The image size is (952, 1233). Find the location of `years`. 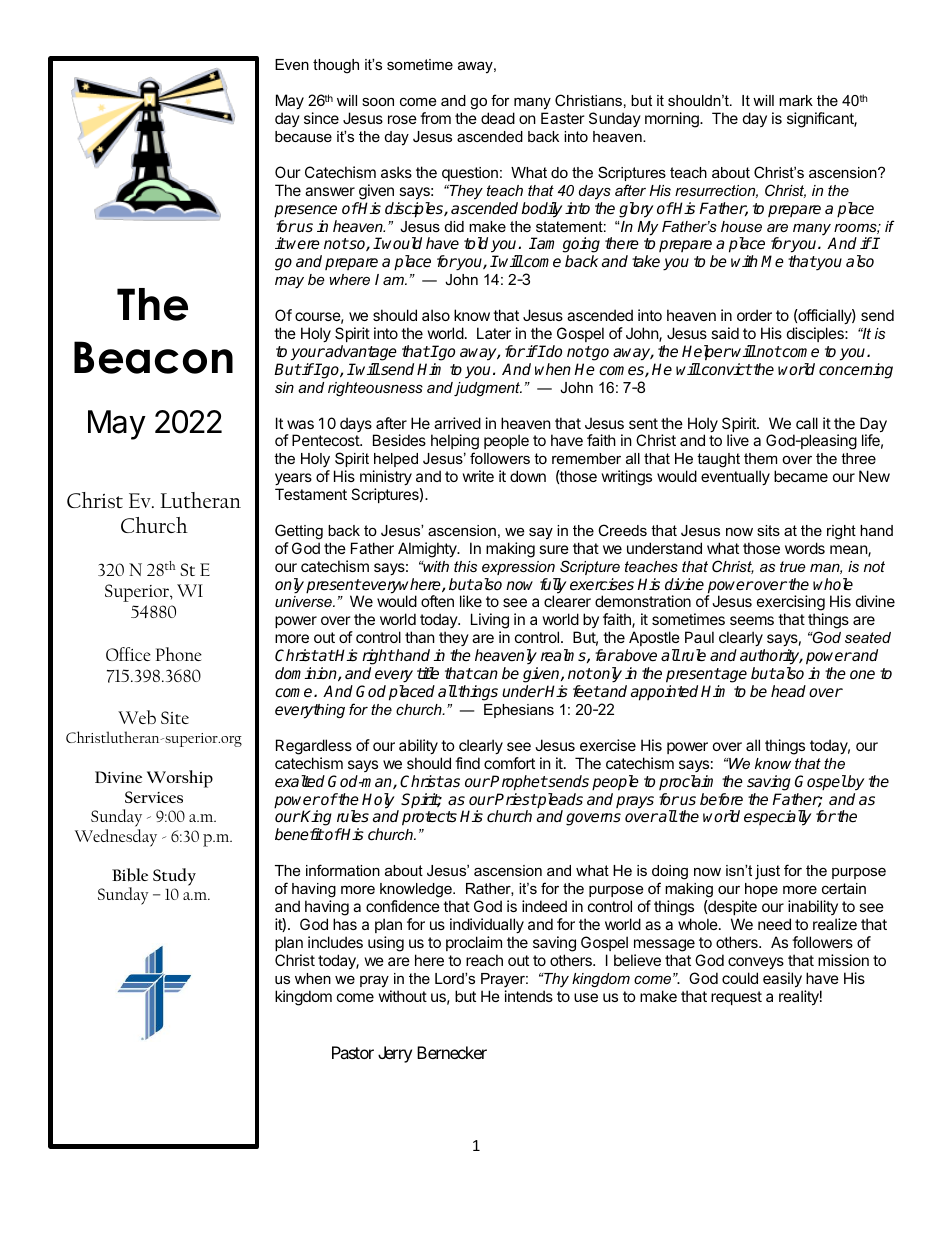

years is located at coordinates (293, 481).
